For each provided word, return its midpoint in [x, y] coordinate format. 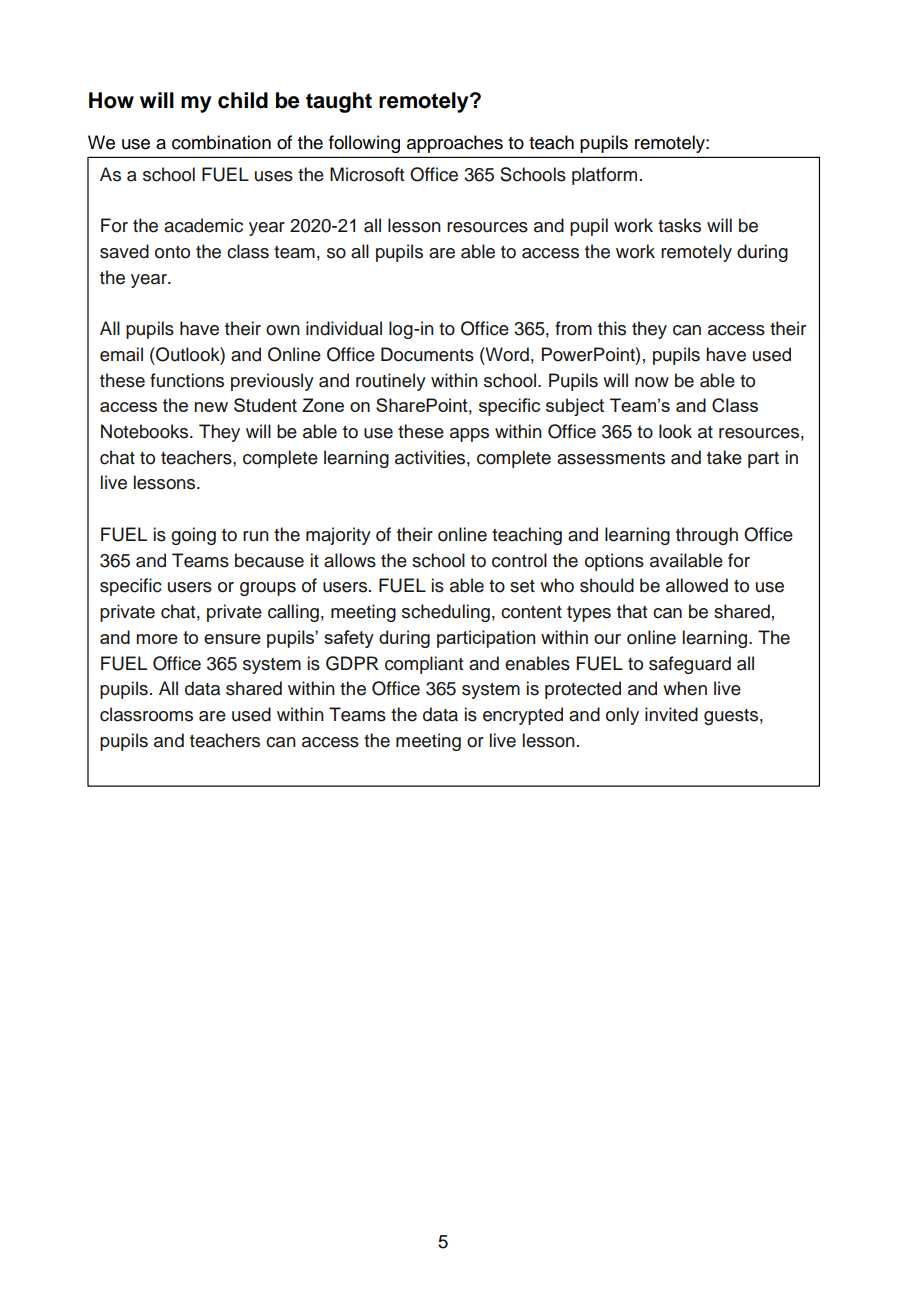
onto [172, 252]
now [652, 382]
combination [221, 142]
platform [604, 176]
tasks [679, 225]
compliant [424, 665]
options [614, 562]
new [211, 407]
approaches [455, 144]
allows [350, 560]
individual [344, 328]
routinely [391, 382]
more [157, 639]
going [193, 536]
